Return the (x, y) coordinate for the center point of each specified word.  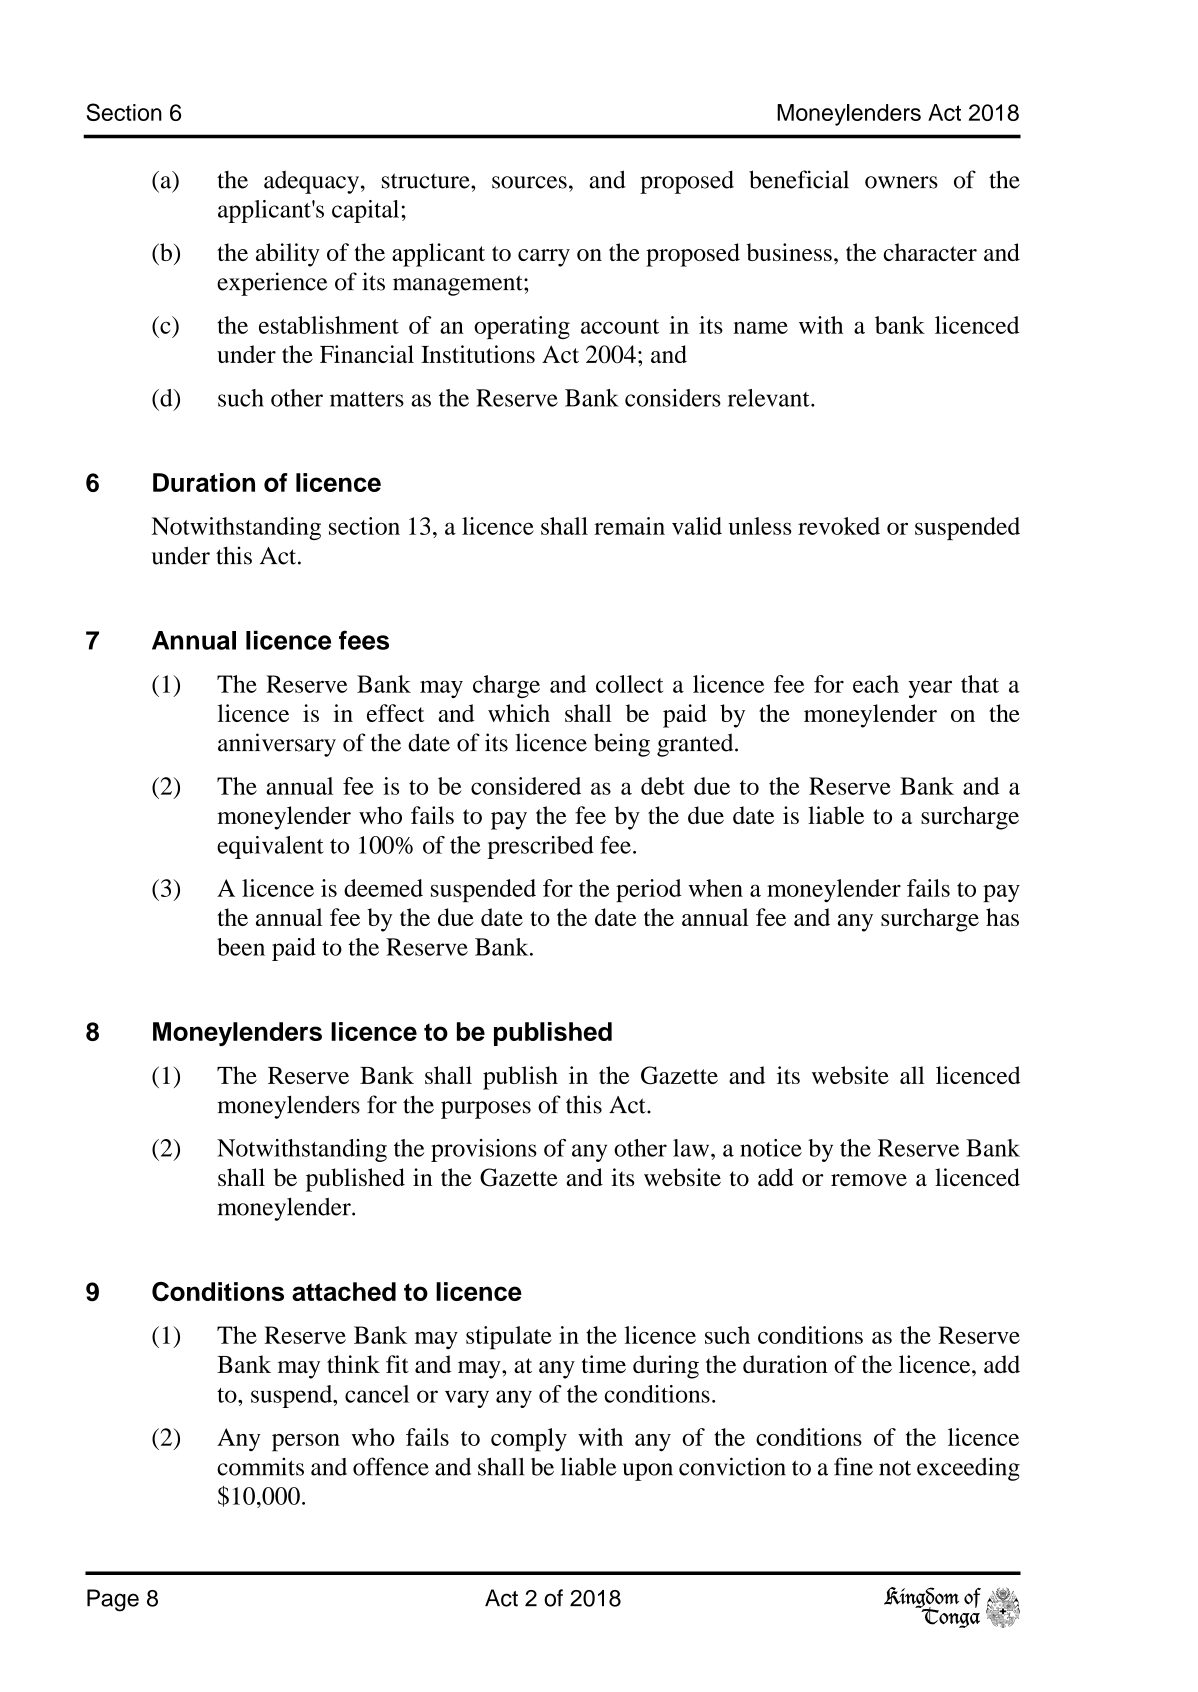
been (241, 947)
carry (544, 258)
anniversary (277, 745)
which (519, 713)
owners (901, 182)
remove (869, 1180)
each (876, 684)
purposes (486, 1110)
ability (288, 255)
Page (113, 1600)
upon (648, 1472)
